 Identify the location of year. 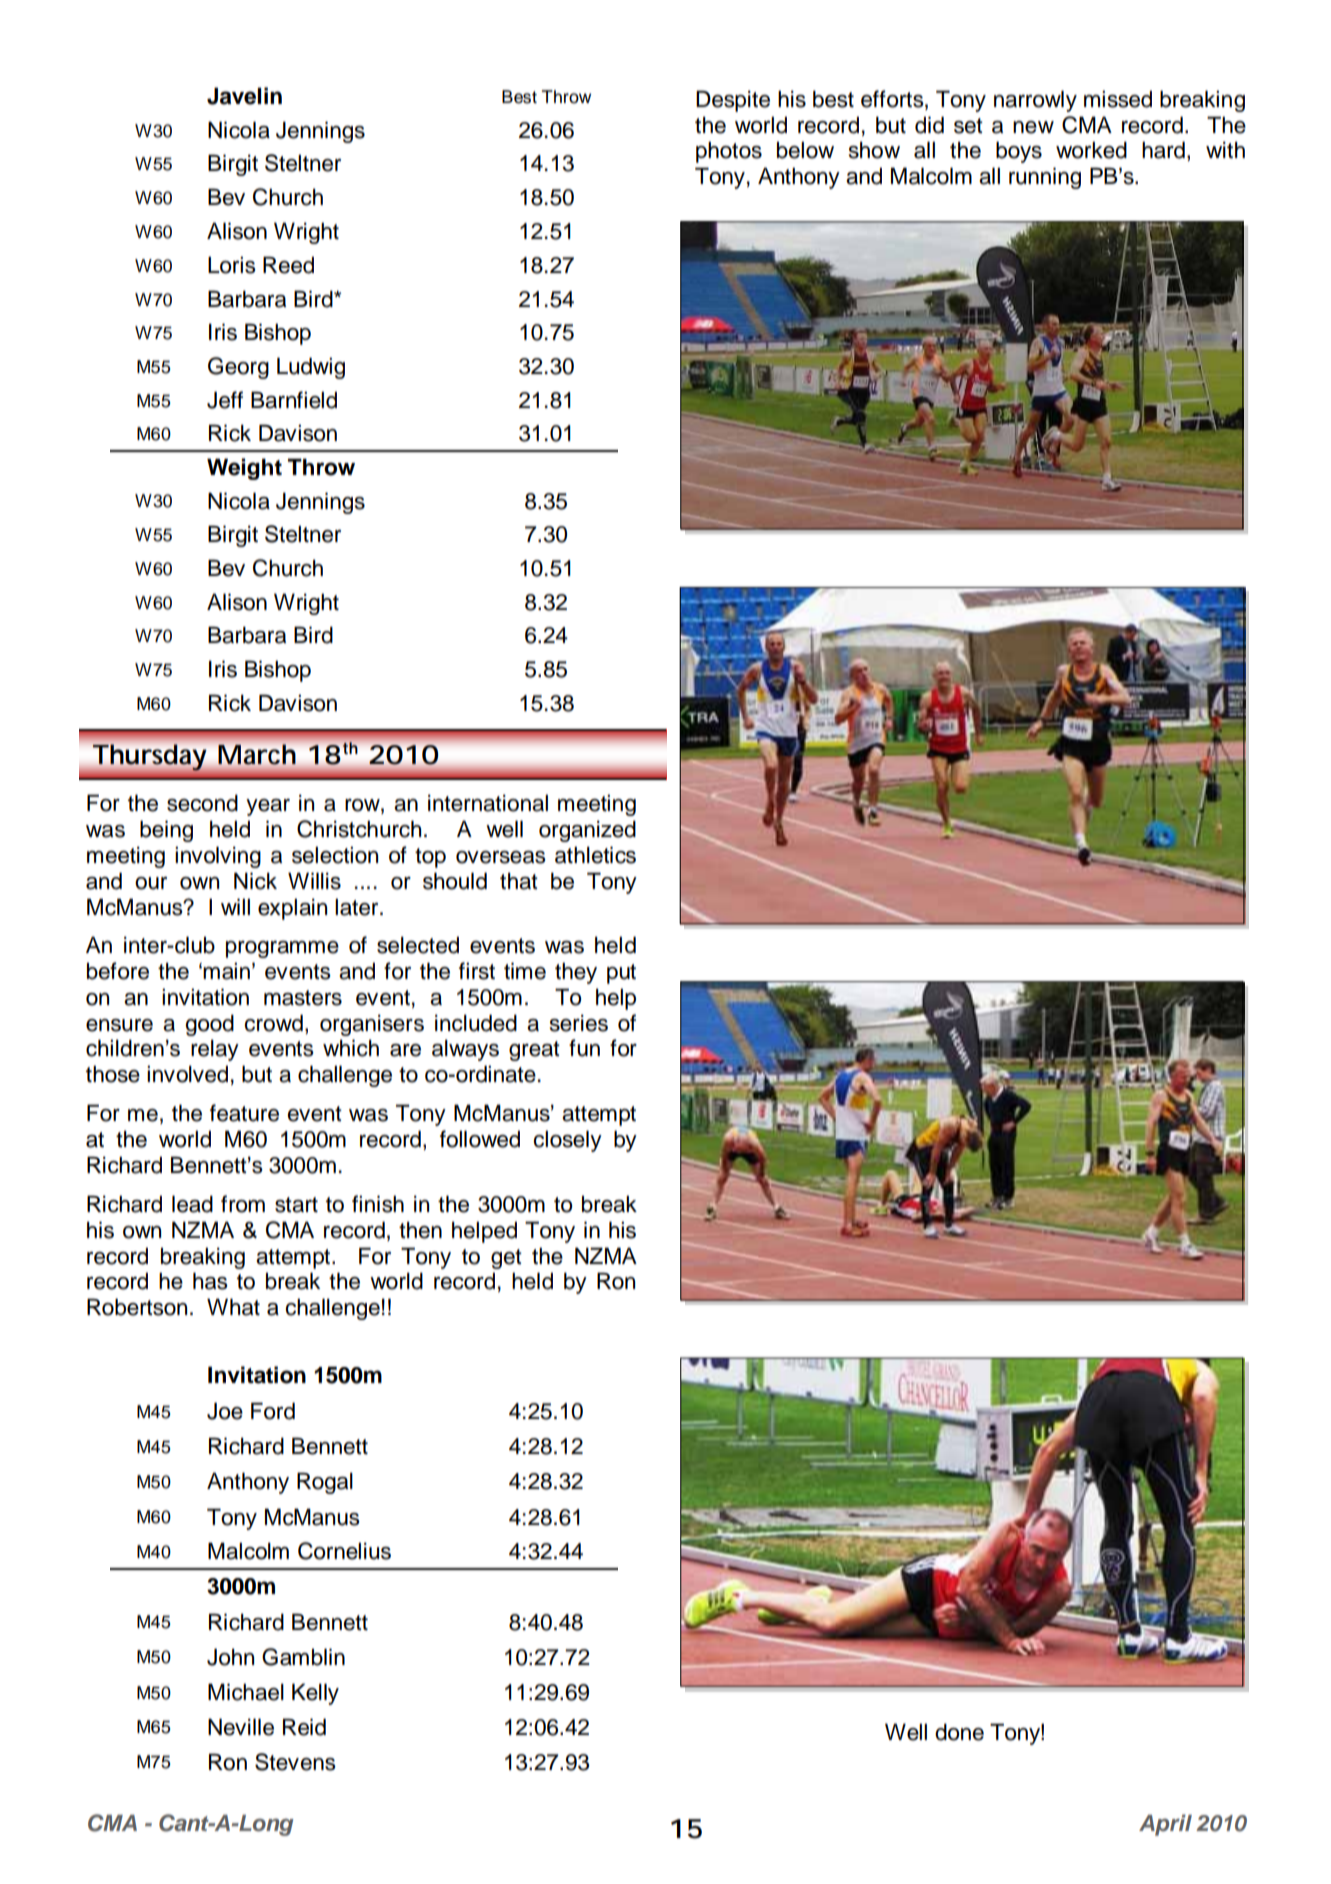
(268, 807).
